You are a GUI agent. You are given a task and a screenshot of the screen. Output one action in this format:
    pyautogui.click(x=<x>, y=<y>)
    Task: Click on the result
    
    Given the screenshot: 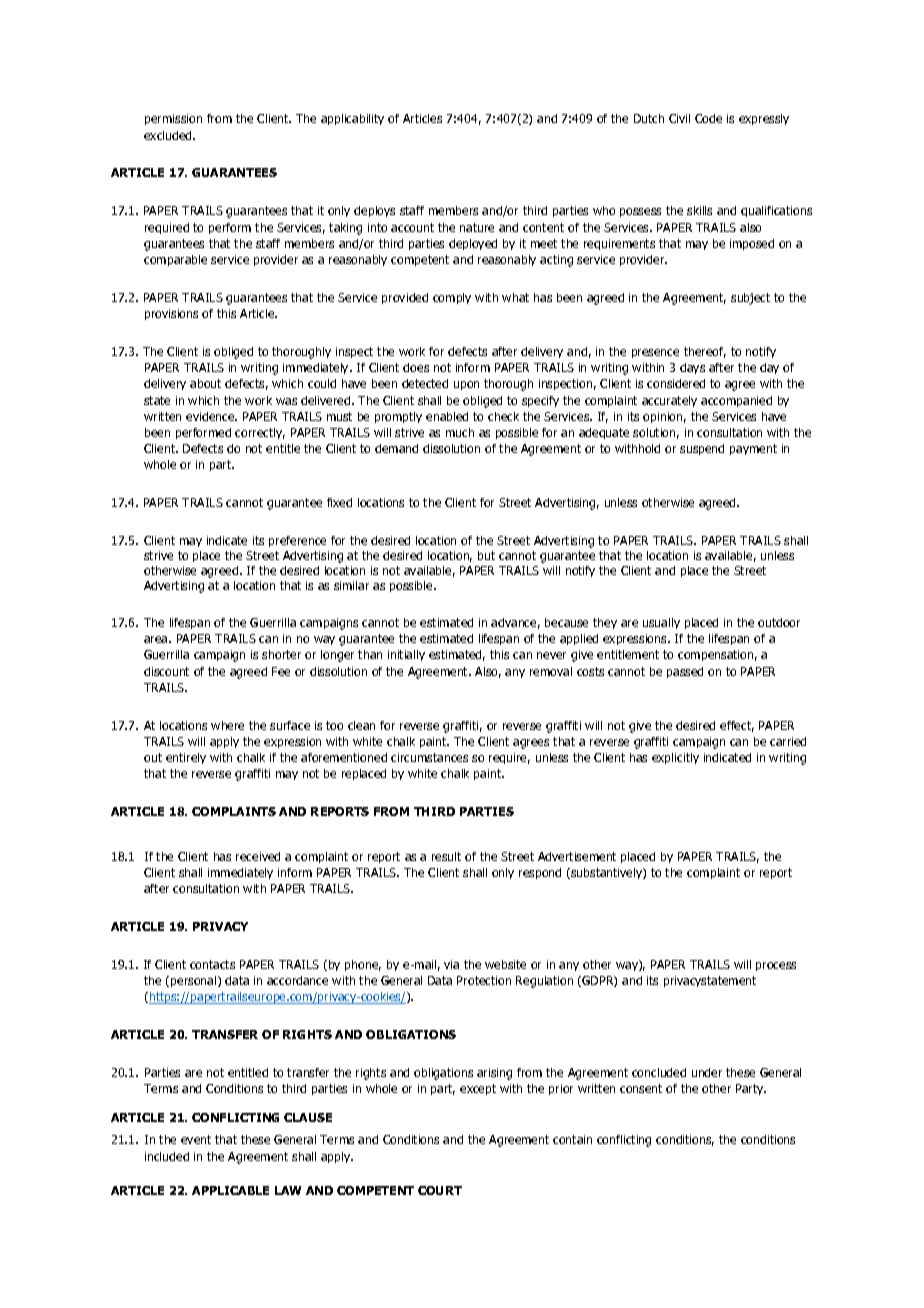 What is the action you would take?
    pyautogui.click(x=446, y=856)
